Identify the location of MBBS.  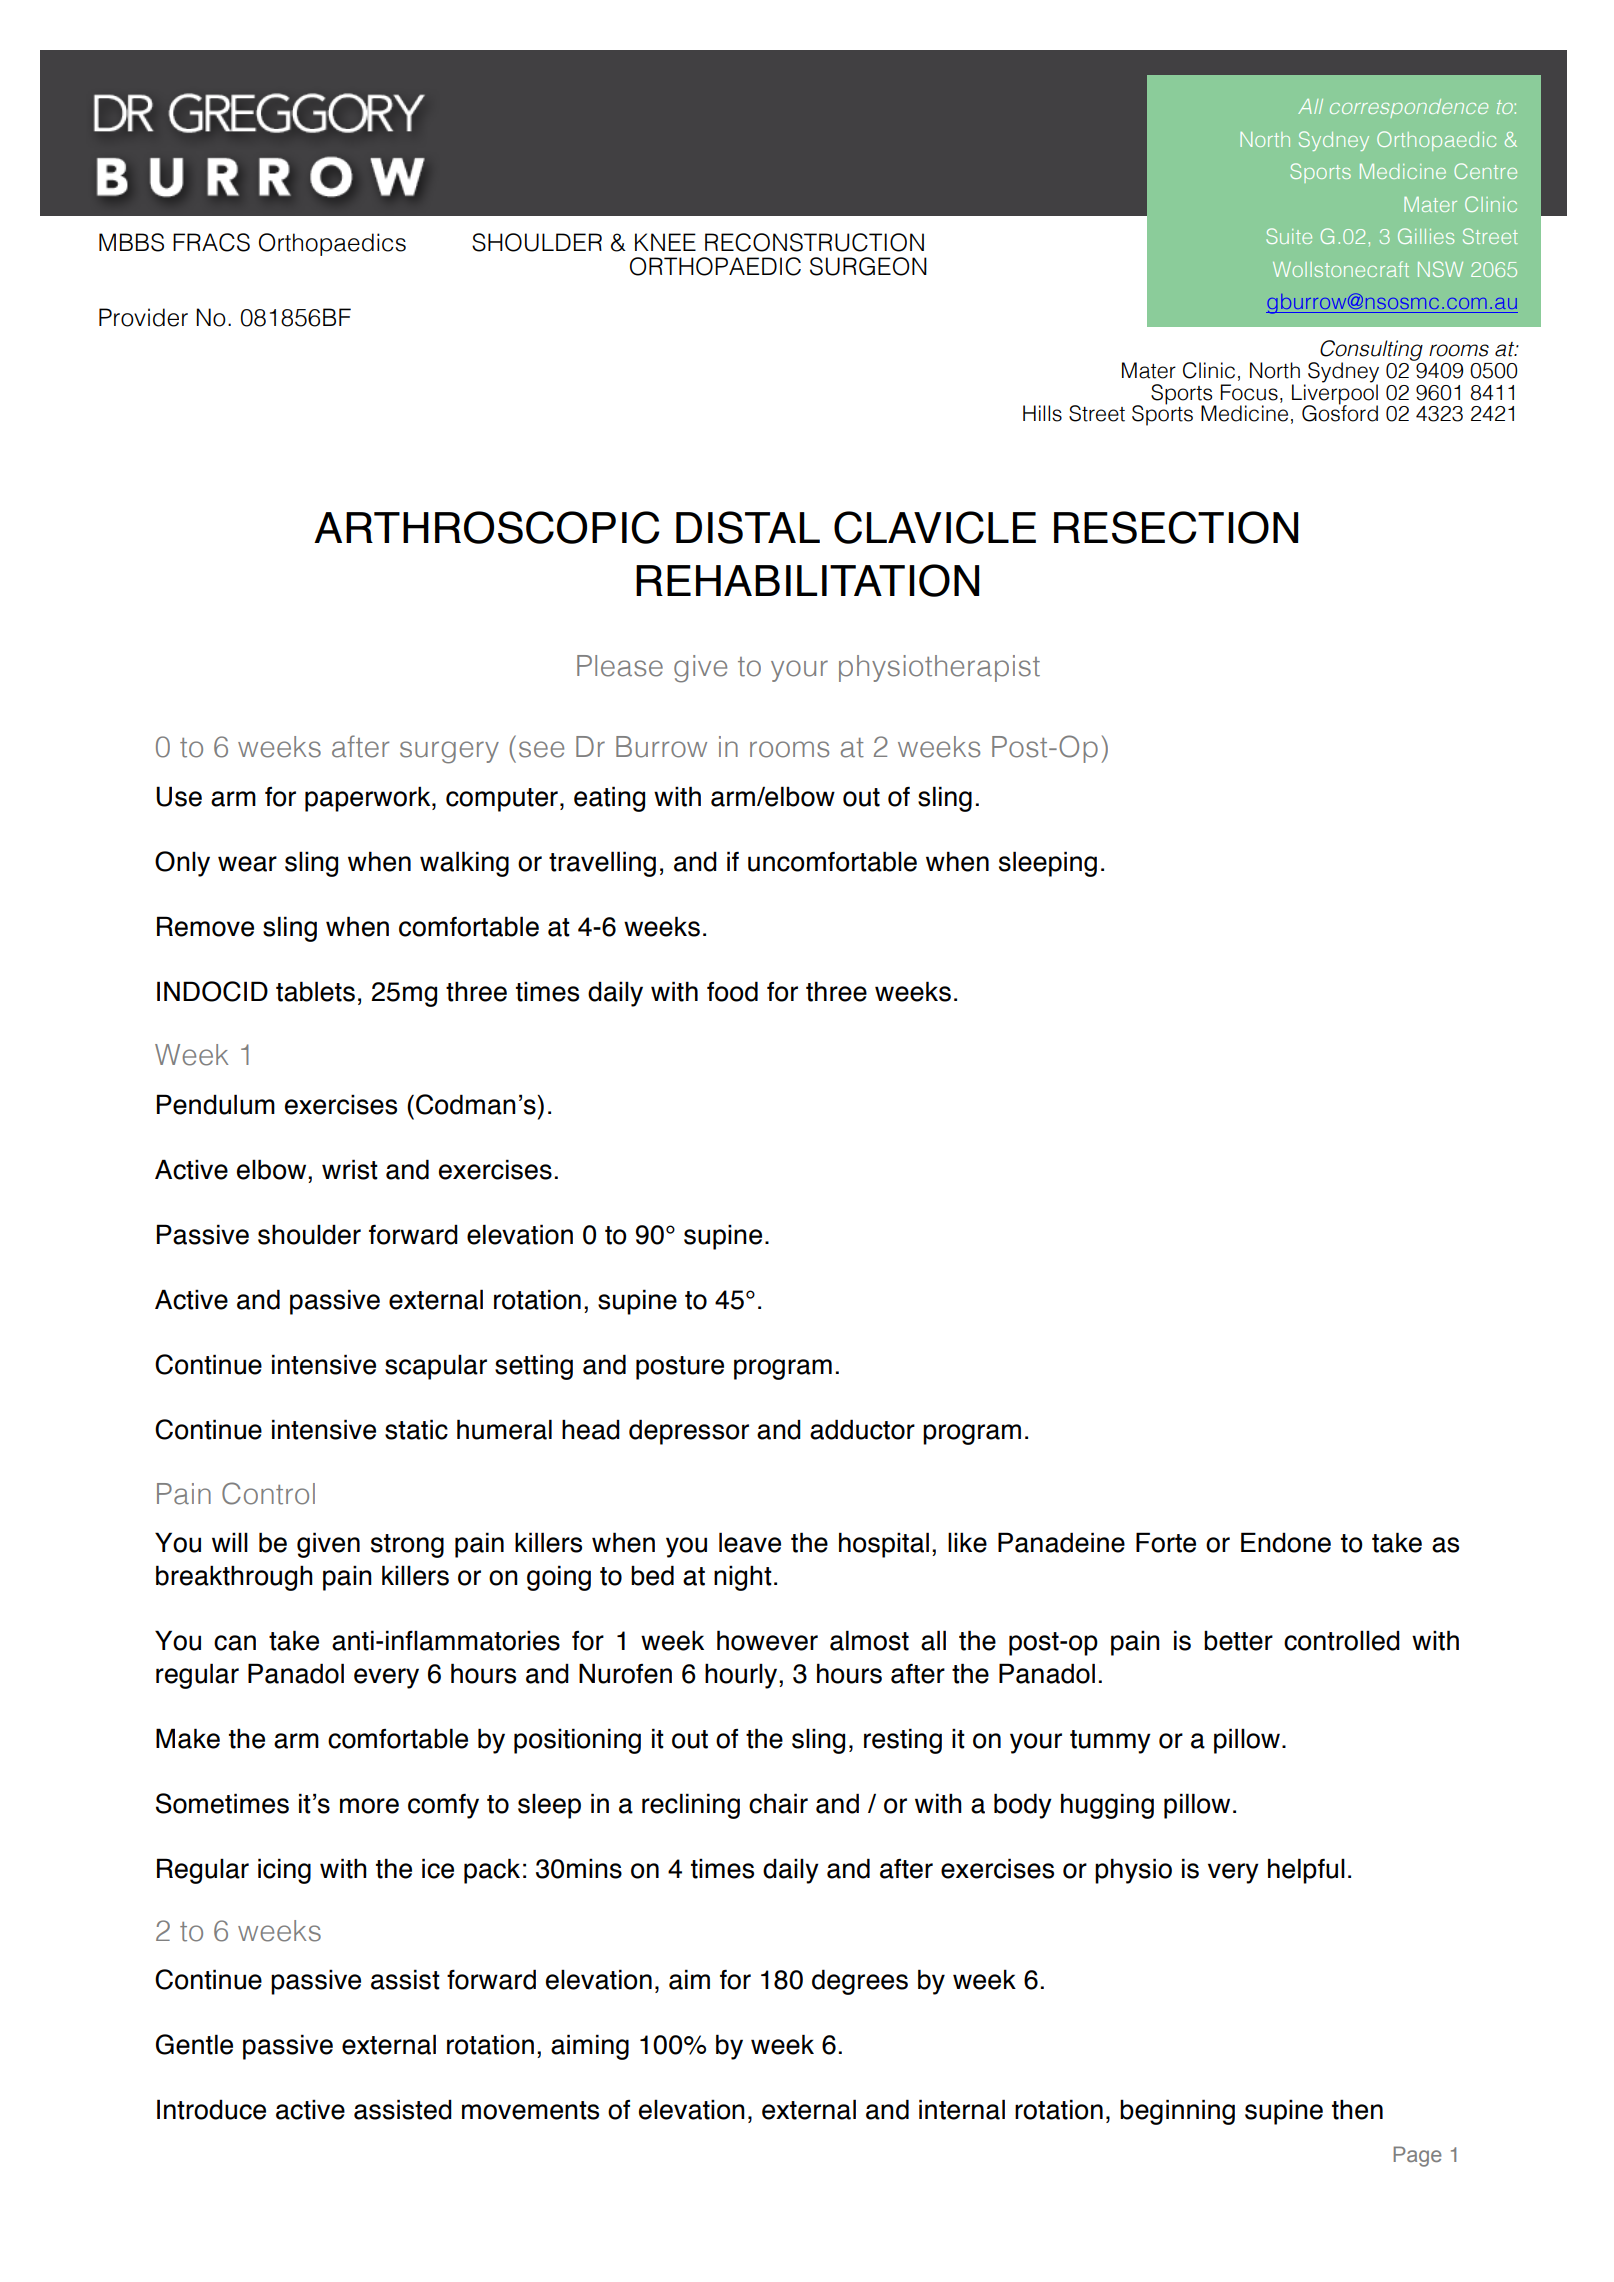
(131, 242).
